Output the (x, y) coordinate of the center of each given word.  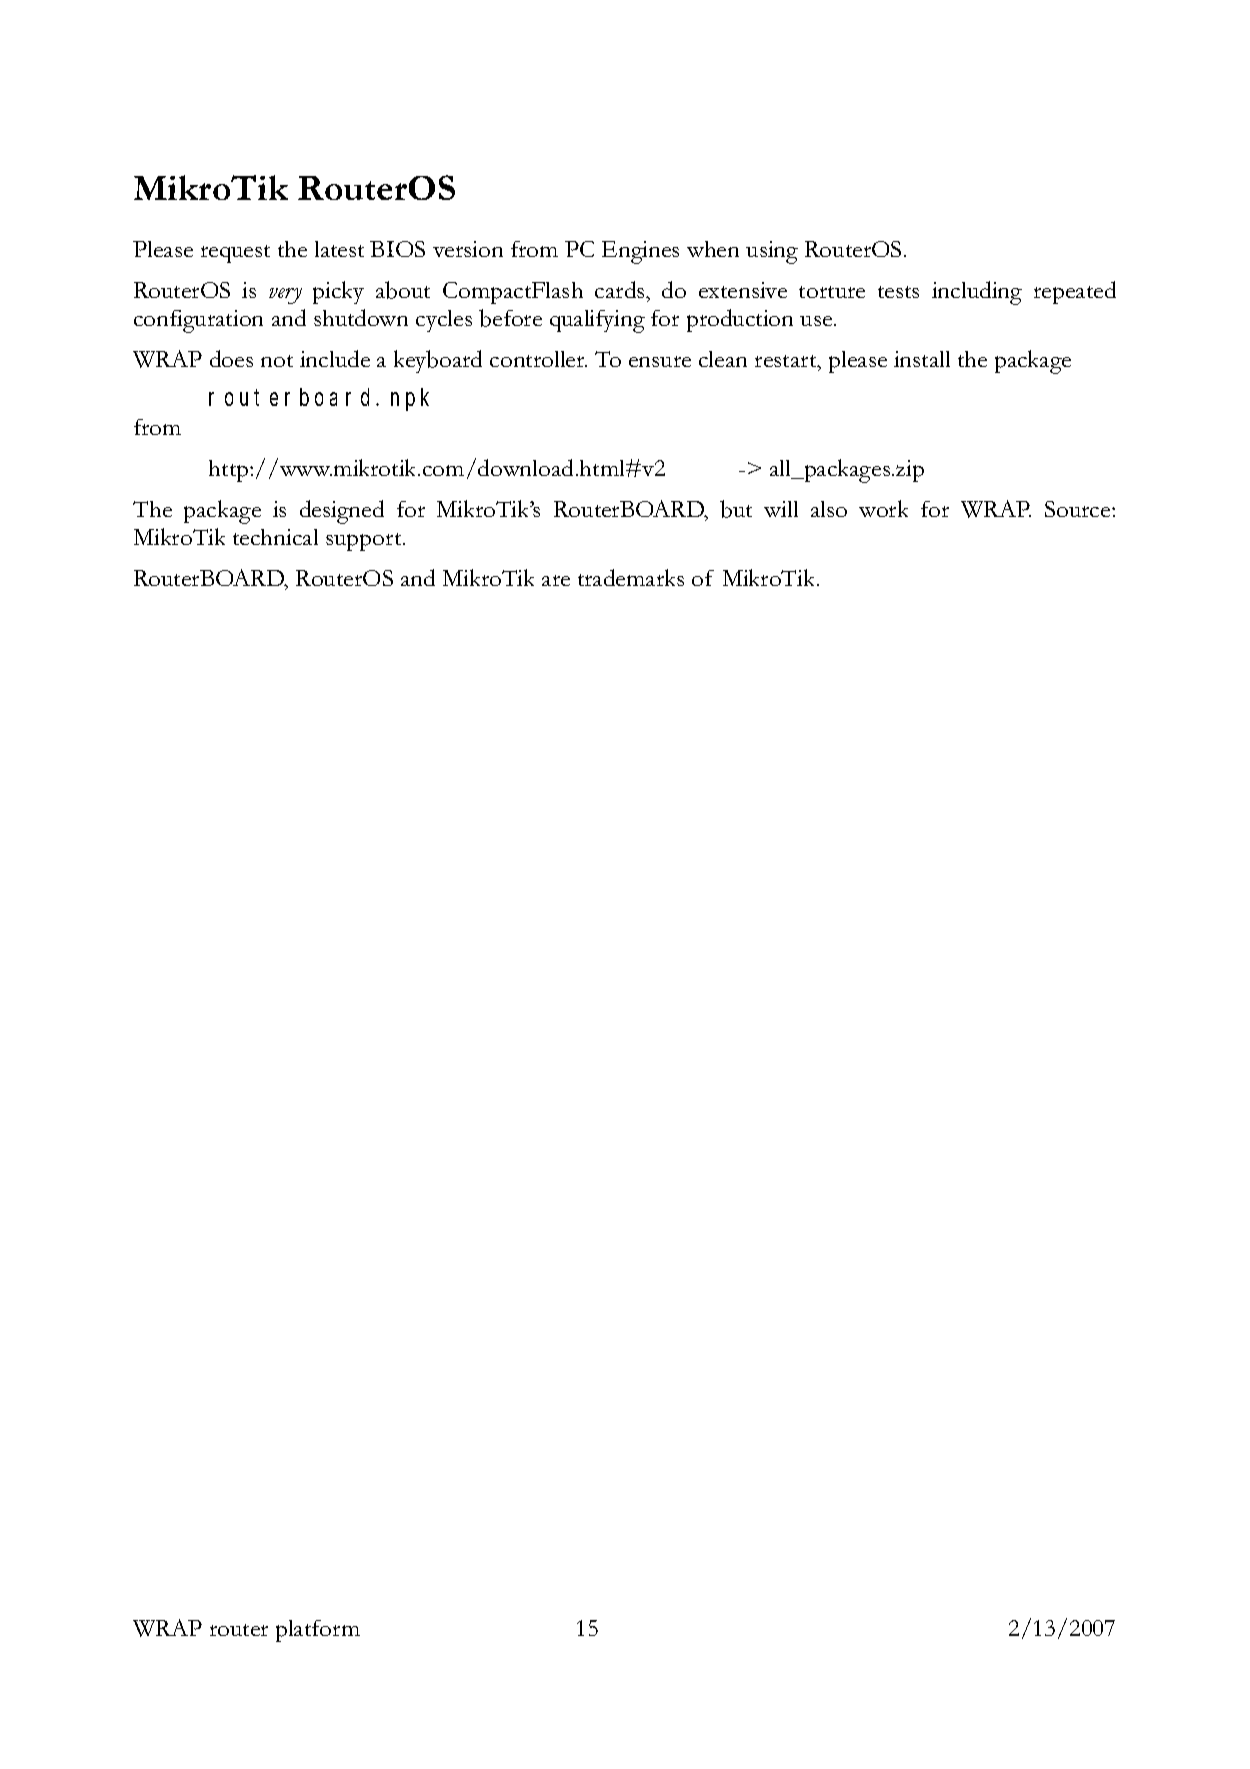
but (736, 509)
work (883, 508)
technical (275, 537)
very (285, 296)
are (556, 580)
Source (1079, 509)
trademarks (631, 577)
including (977, 293)
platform (318, 1631)
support (365, 542)
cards (621, 289)
